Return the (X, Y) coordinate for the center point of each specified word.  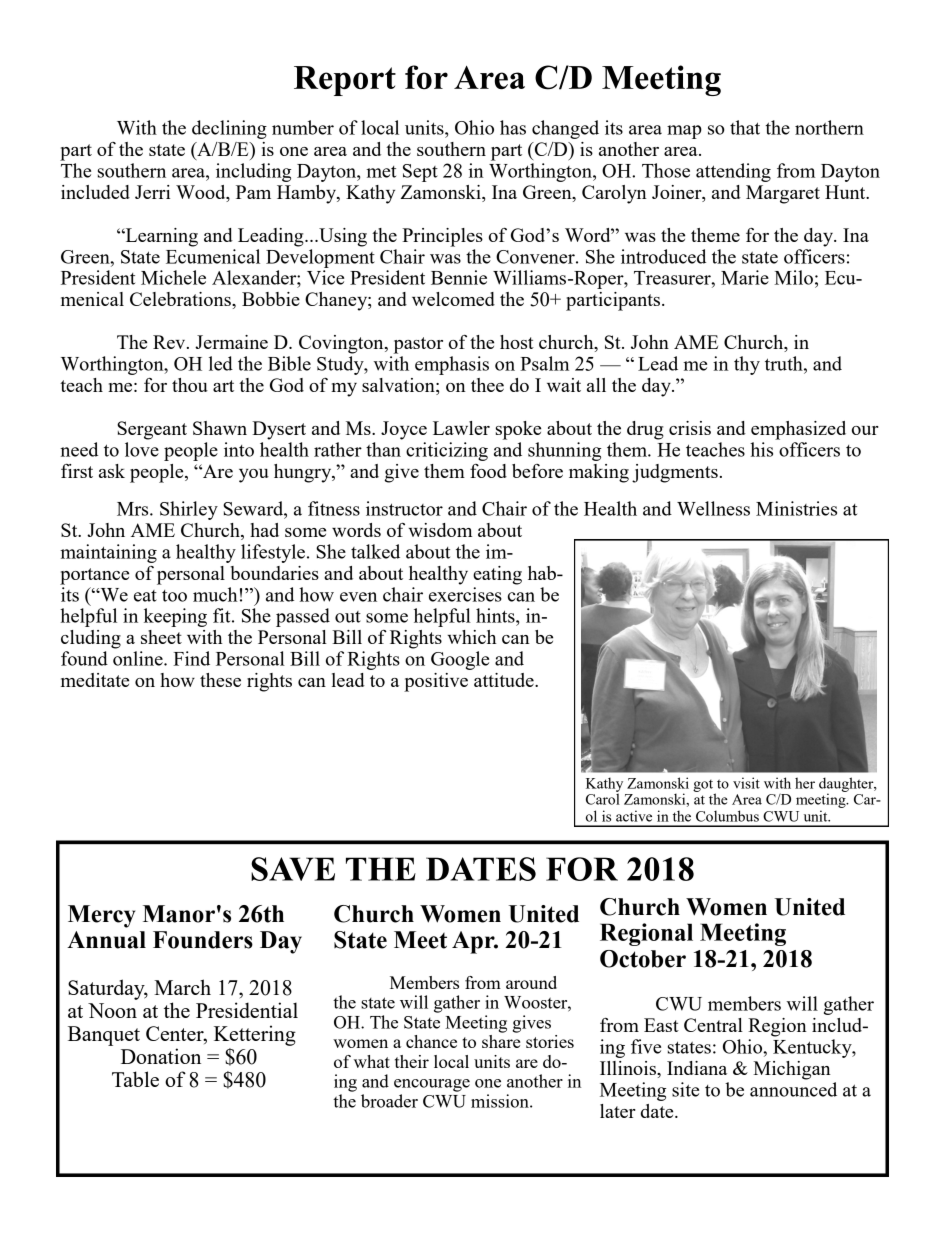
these (220, 680)
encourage (432, 1085)
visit (746, 783)
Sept (420, 173)
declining (229, 129)
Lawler (461, 428)
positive (436, 682)
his (761, 449)
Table (135, 1079)
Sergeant (152, 430)
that (745, 127)
